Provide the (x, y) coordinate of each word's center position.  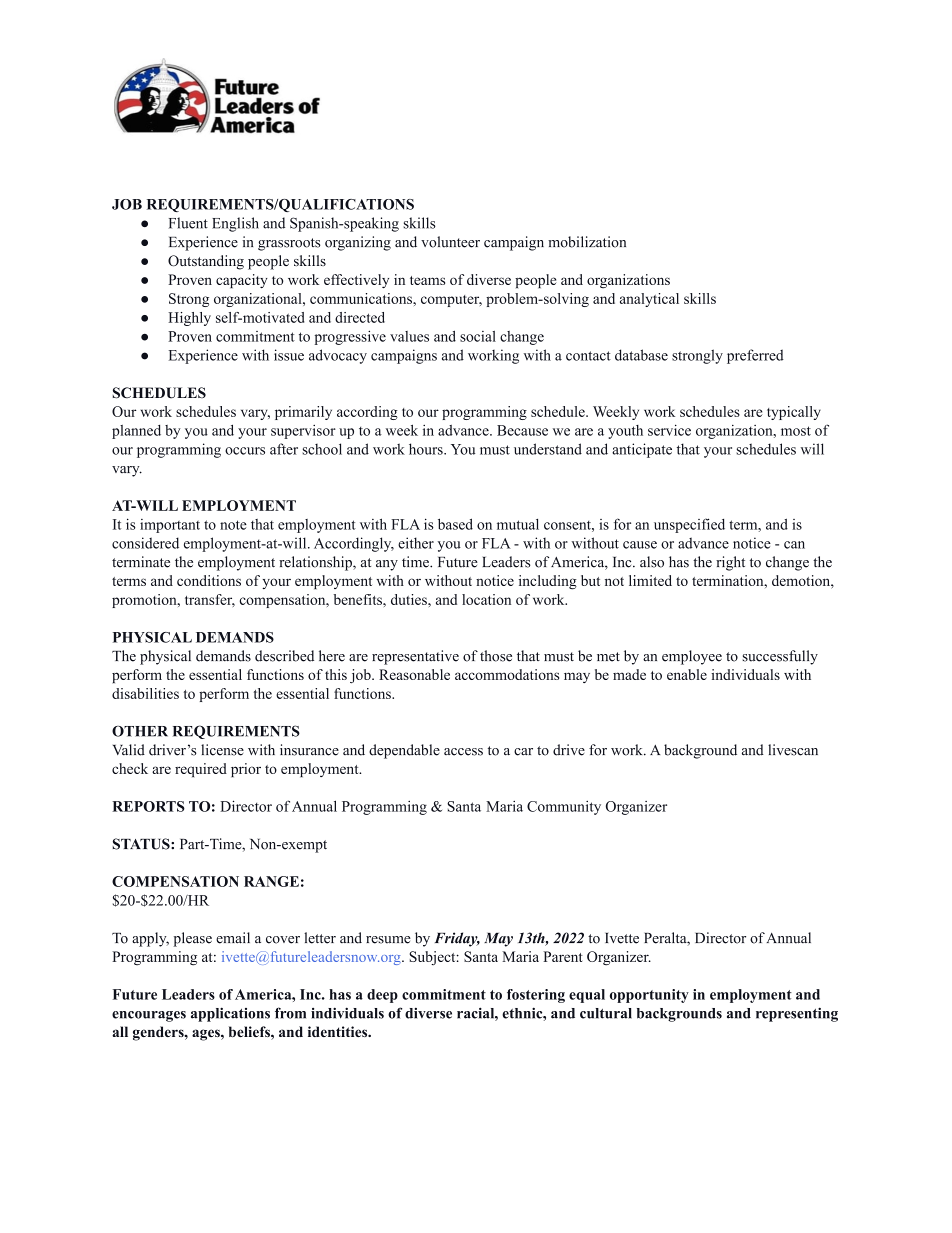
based (455, 524)
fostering (536, 996)
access (463, 752)
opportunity (649, 996)
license (222, 750)
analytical (649, 300)
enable (687, 674)
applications (230, 1014)
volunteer (450, 242)
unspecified (689, 525)
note (233, 525)
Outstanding (206, 262)
